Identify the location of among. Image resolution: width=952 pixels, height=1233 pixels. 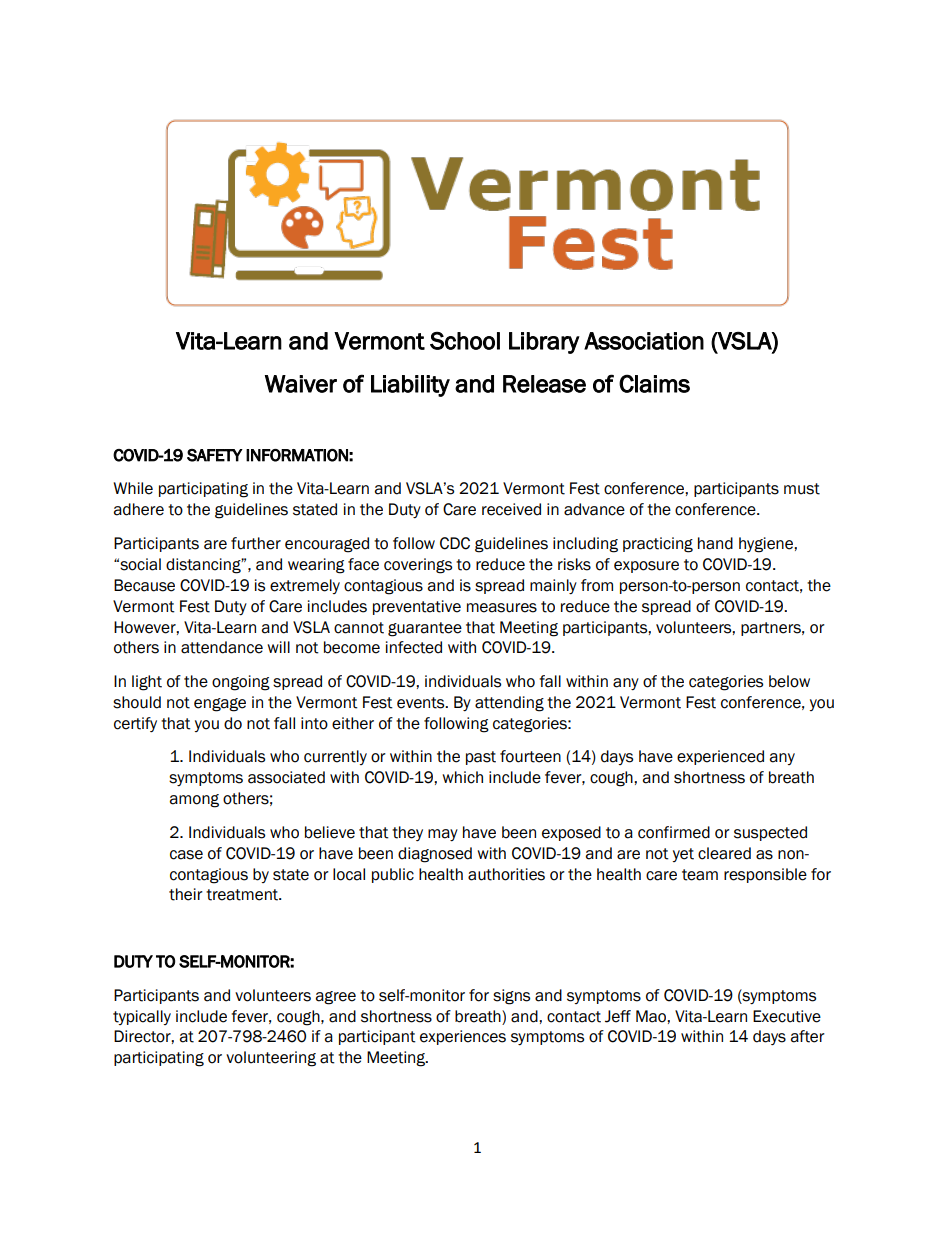
(194, 801).
